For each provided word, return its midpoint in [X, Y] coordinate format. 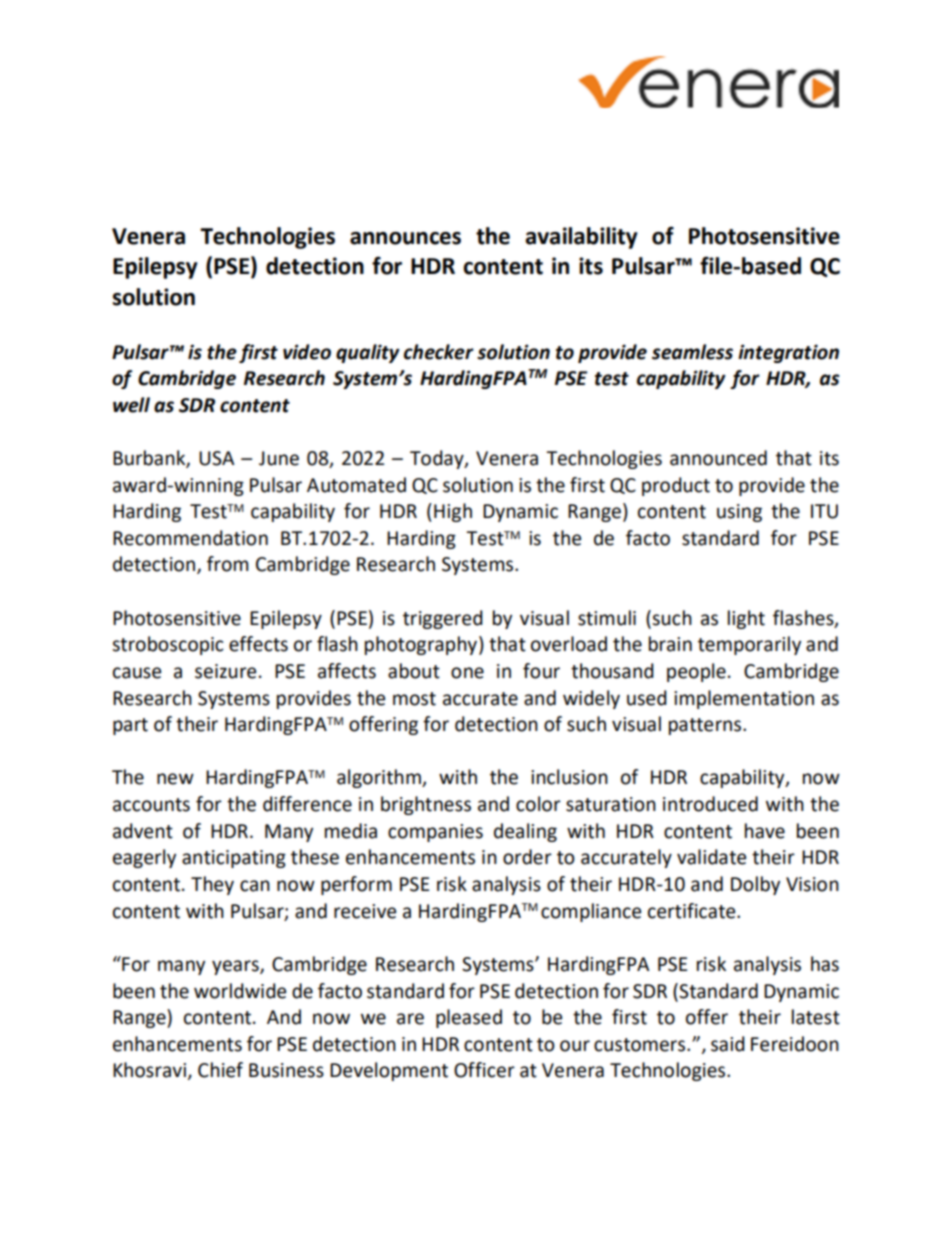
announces [405, 238]
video [307, 352]
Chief [220, 1070]
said [728, 1044]
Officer [484, 1070]
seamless [692, 352]
